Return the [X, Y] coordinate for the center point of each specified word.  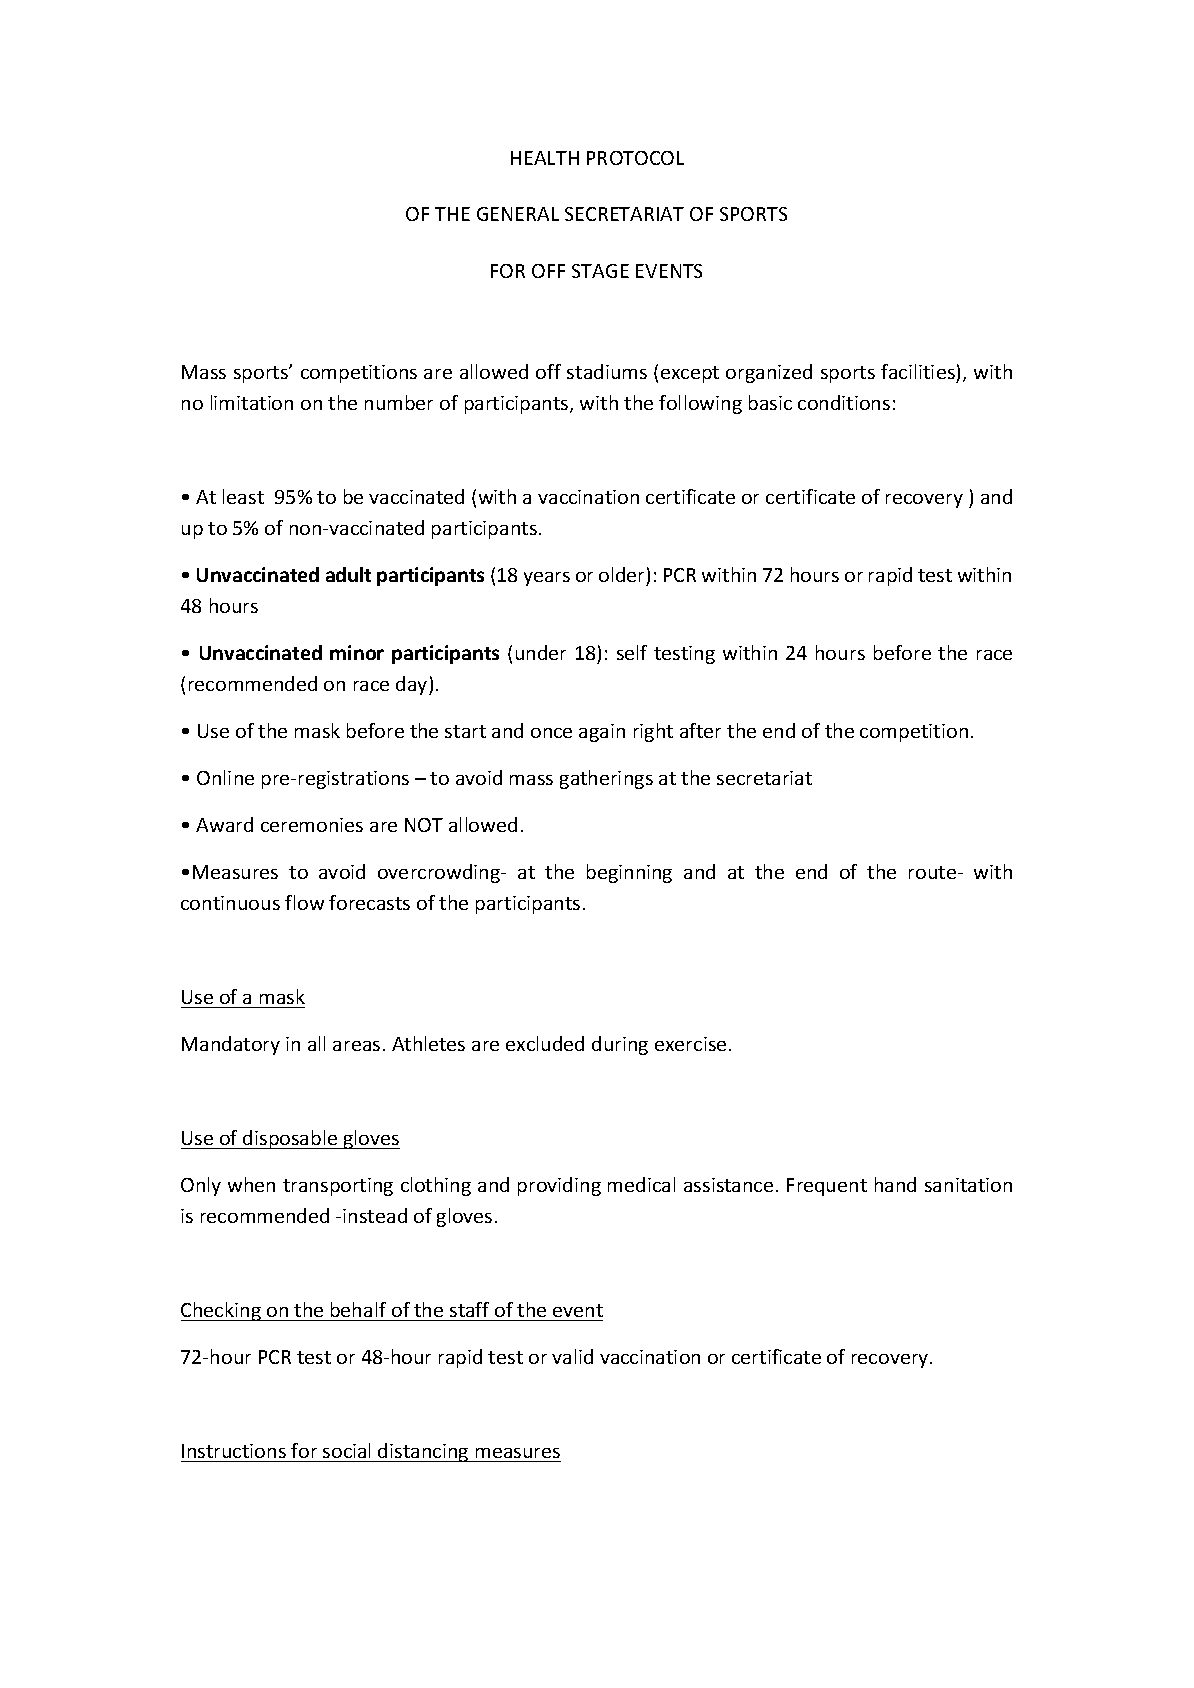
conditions [844, 402]
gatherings [606, 779]
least [243, 496]
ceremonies [312, 825]
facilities [918, 371]
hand [895, 1184]
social [346, 1450]
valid [572, 1356]
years [547, 579]
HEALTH [545, 158]
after [700, 730]
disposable [290, 1139]
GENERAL [518, 214]
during [620, 1045]
